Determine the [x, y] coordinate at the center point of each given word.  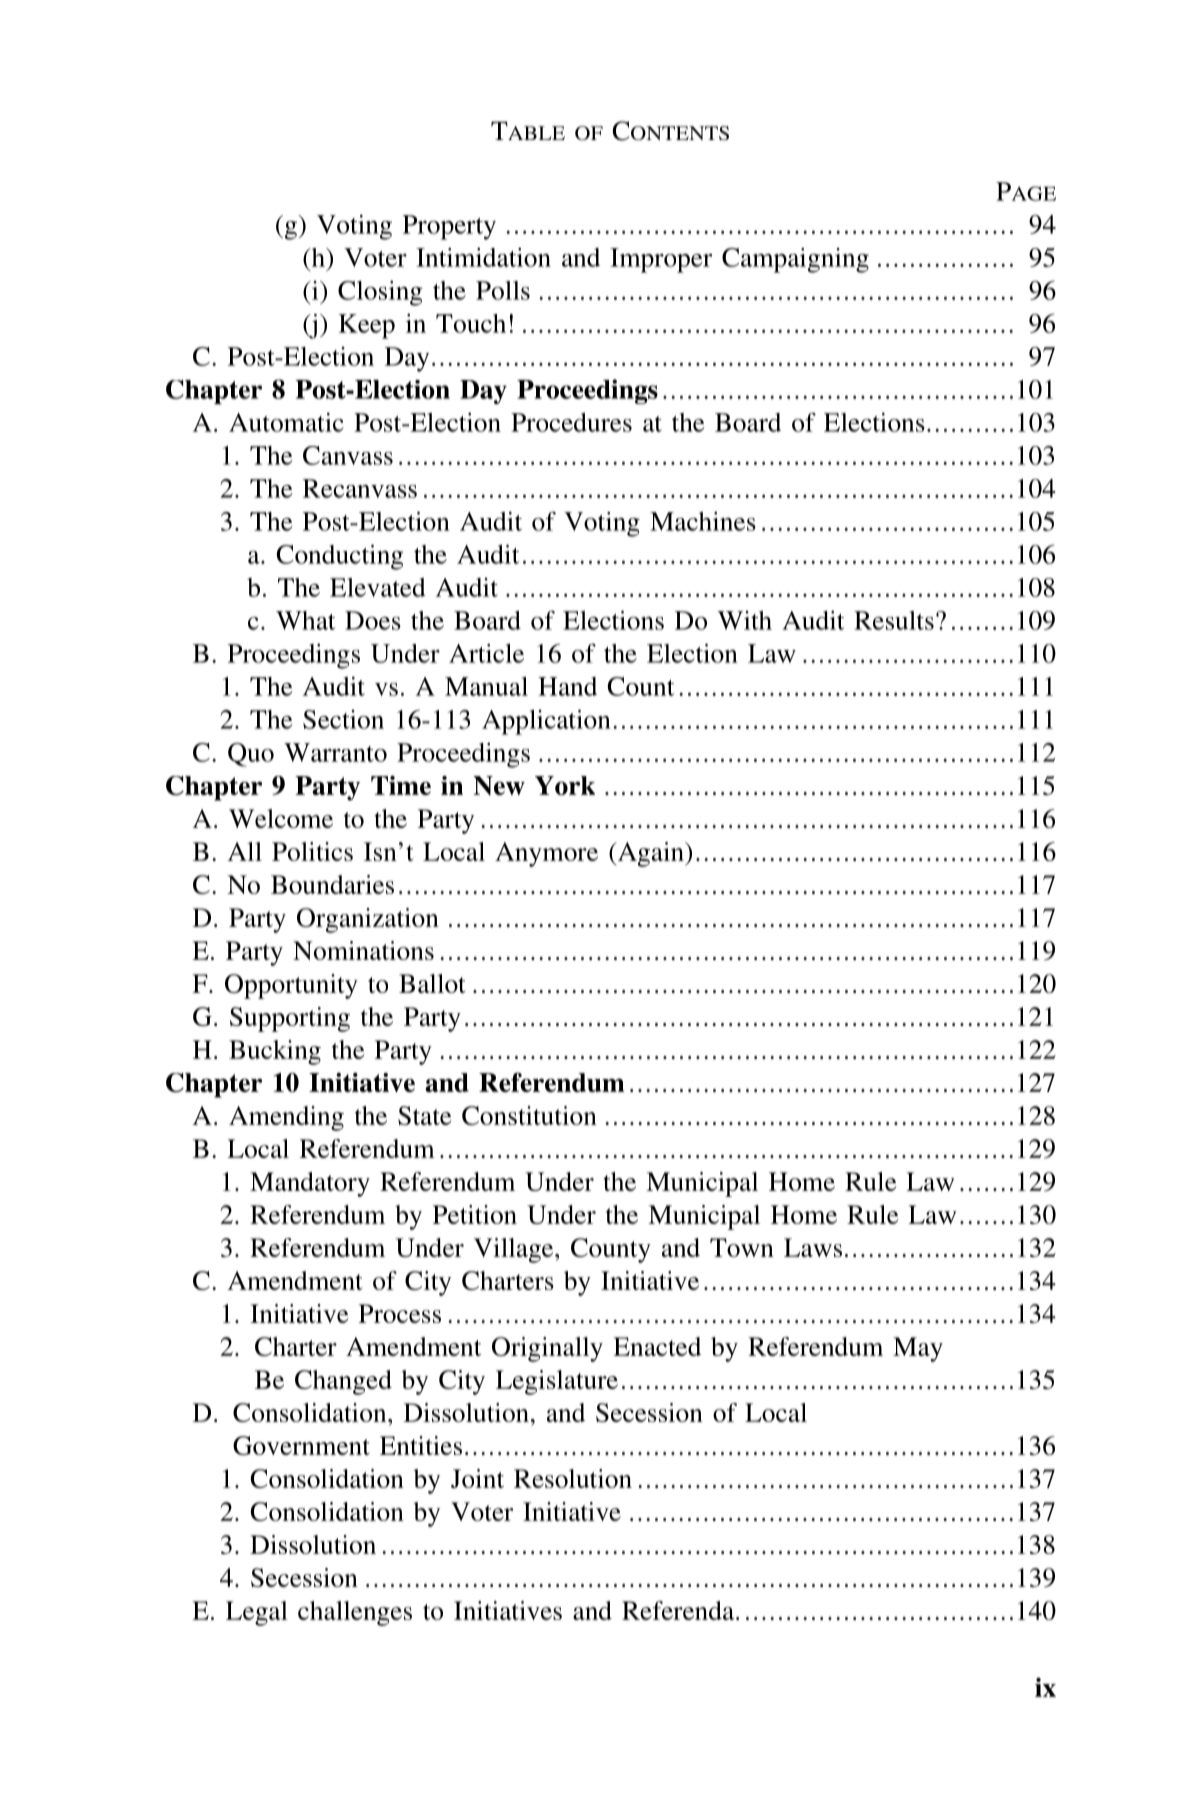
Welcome [281, 818]
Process [400, 1313]
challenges [355, 1613]
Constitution [529, 1115]
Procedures [571, 422]
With [744, 620]
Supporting [290, 1019]
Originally [547, 1349]
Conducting [339, 557]
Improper [661, 260]
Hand [567, 686]
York [565, 785]
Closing [380, 293]
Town [742, 1247]
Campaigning [795, 260]
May [918, 1349]
